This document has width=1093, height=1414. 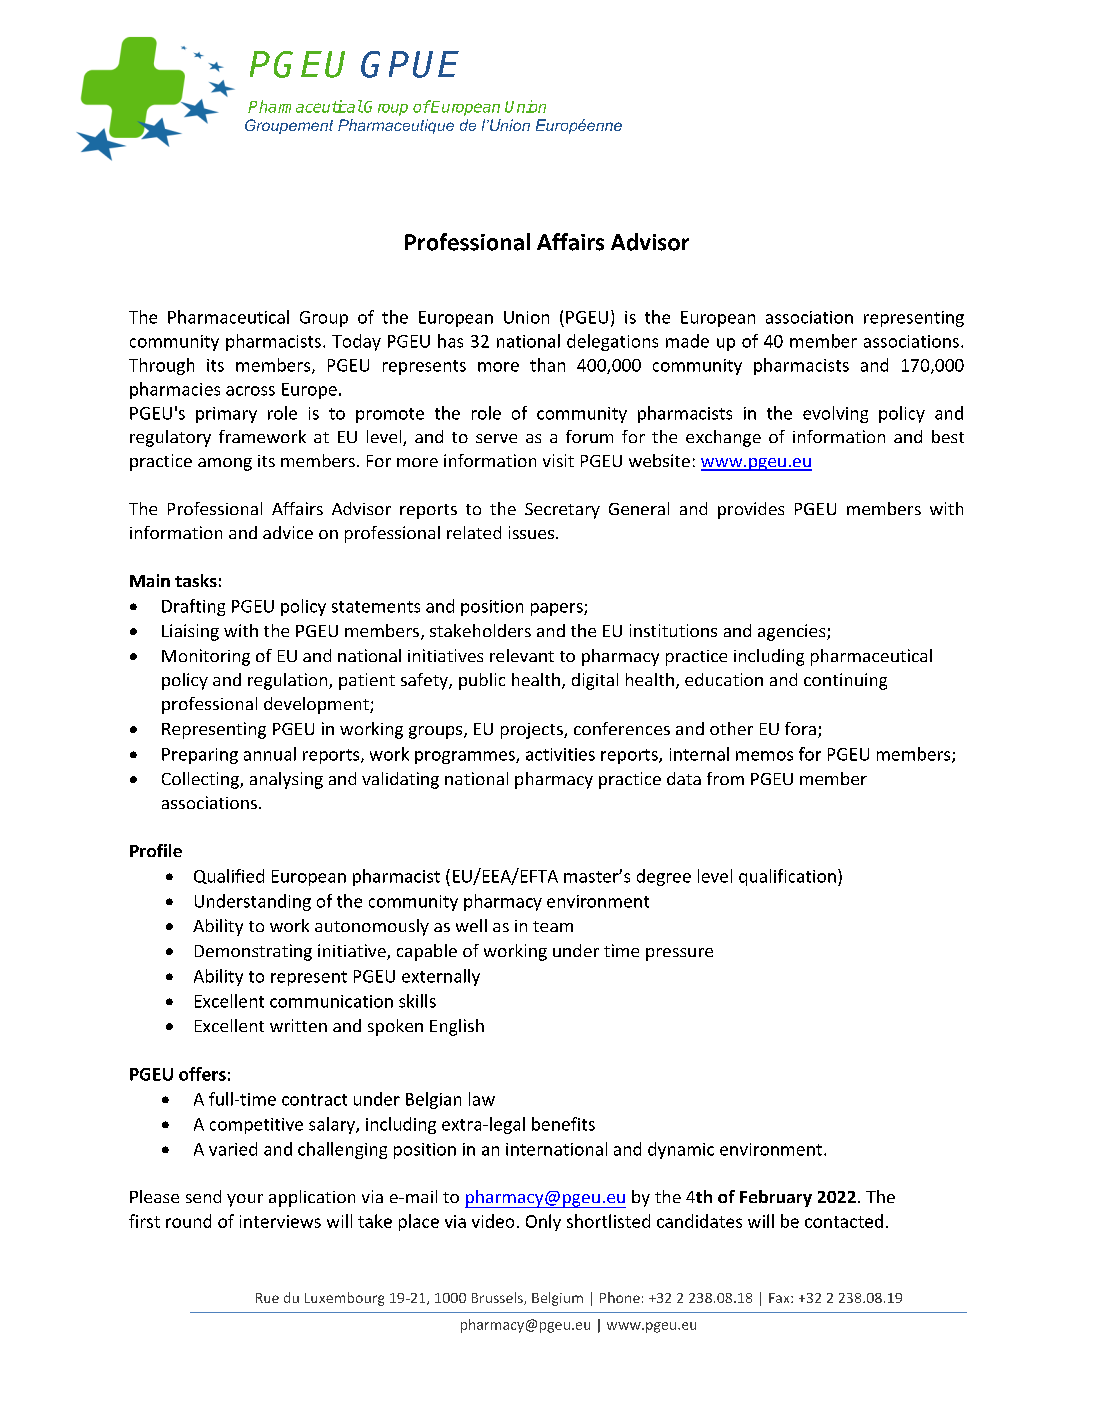 What do you see at coordinates (267, 1298) in the document?
I see `Rue` at bounding box center [267, 1298].
